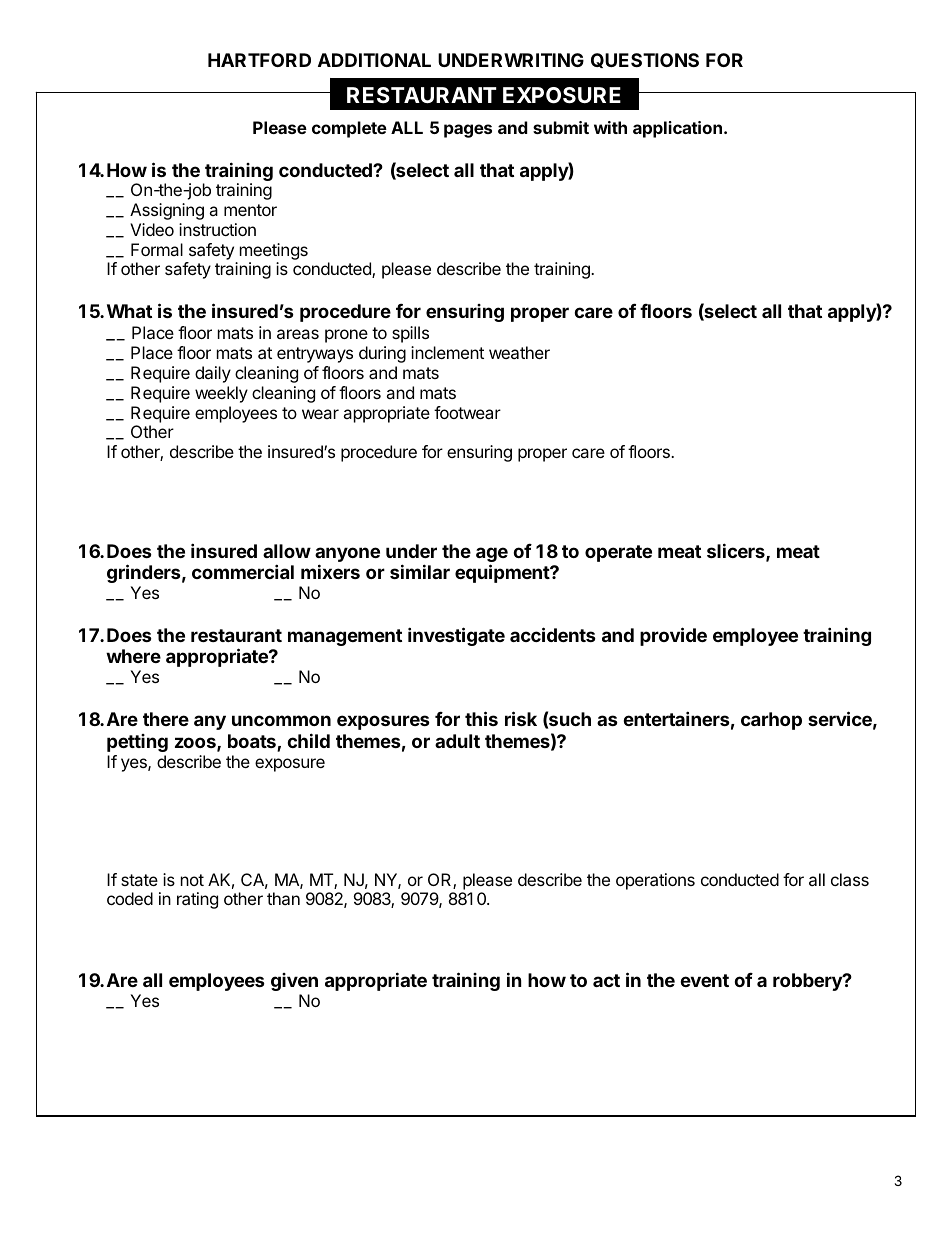 The width and height of the page is (952, 1233). I want to click on equipment, so click(503, 573).
